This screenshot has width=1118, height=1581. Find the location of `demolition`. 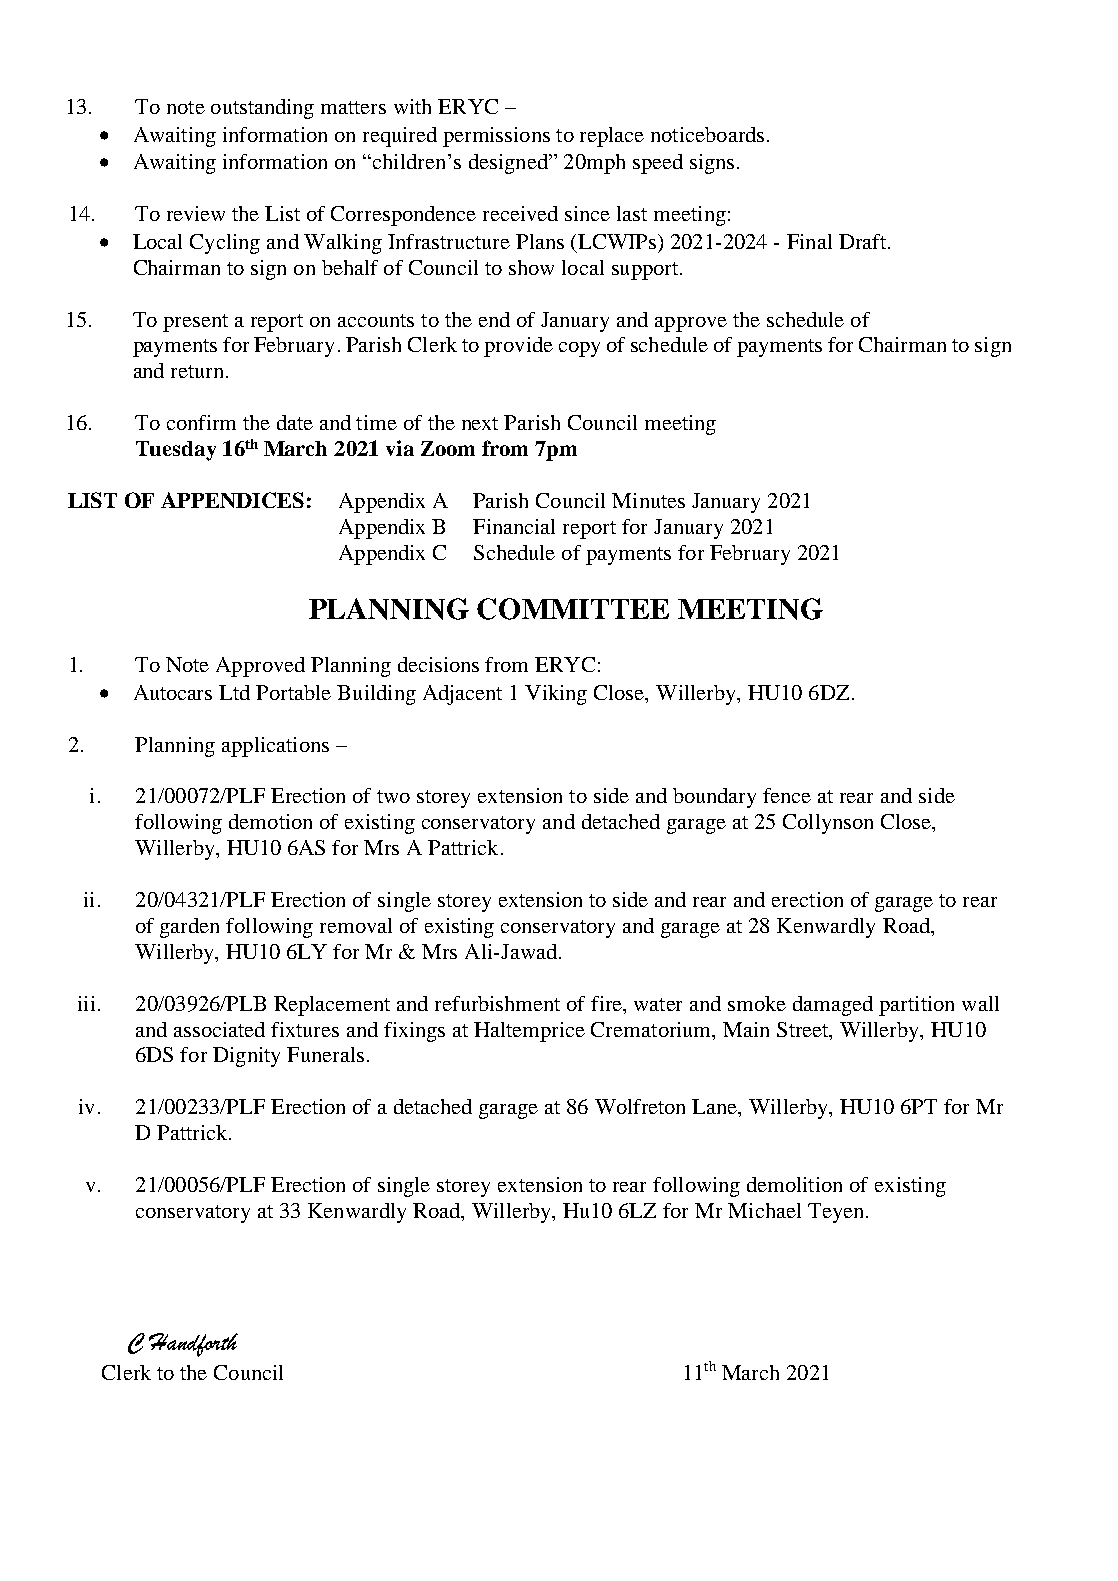

demolition is located at coordinates (794, 1184).
